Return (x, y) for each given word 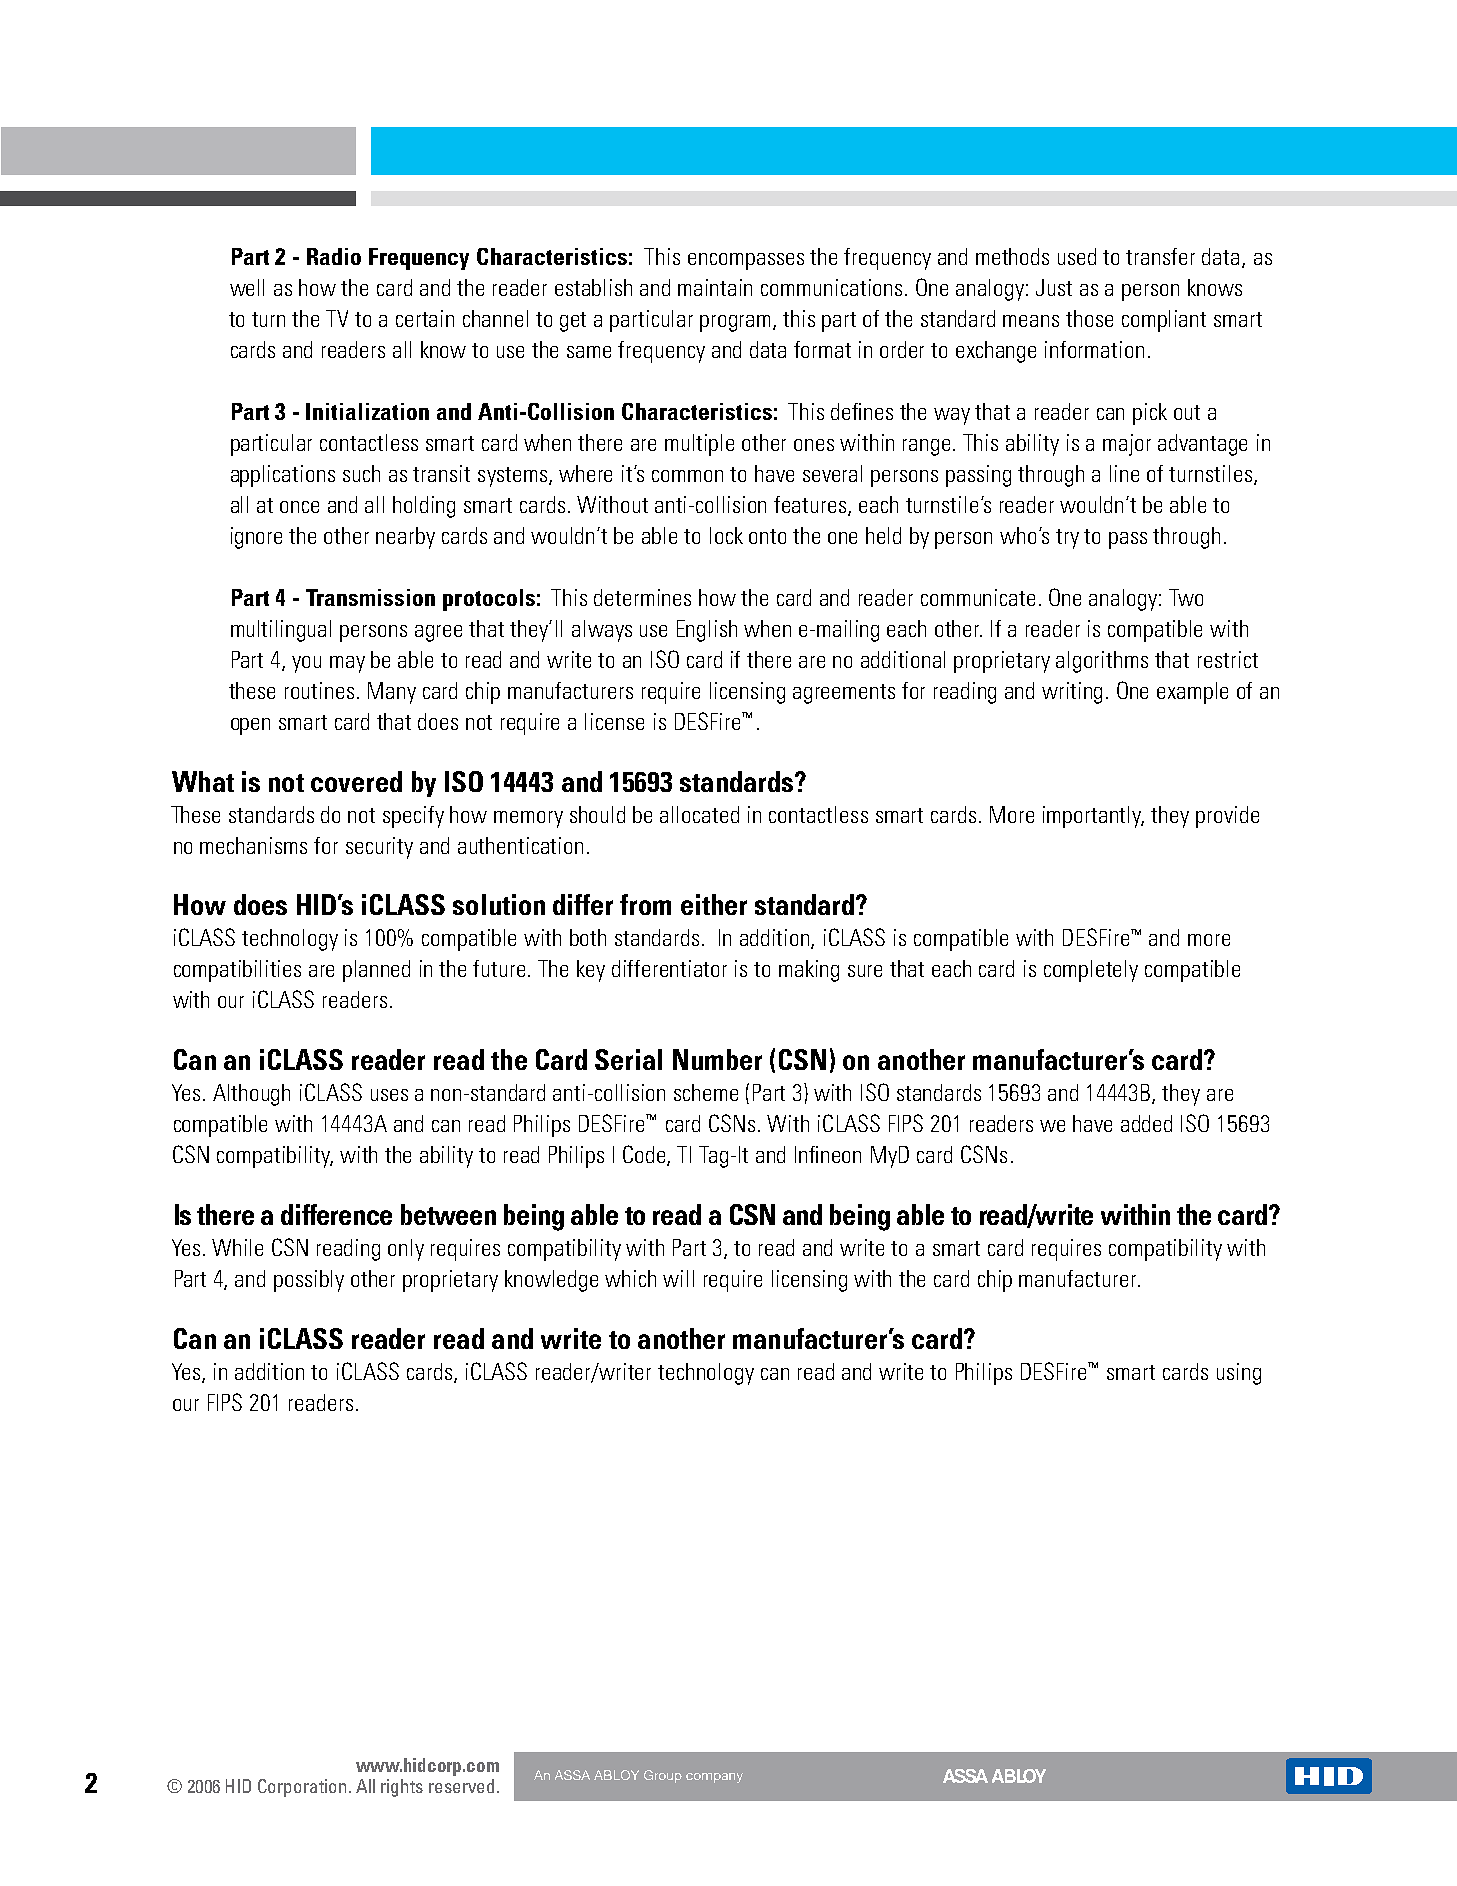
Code (645, 1155)
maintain (715, 287)
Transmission (370, 597)
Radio (334, 256)
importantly (1093, 817)
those (1089, 318)
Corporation (302, 1788)
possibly (309, 1281)
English (707, 631)
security (379, 848)
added (1146, 1123)
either (714, 904)
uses (389, 1095)
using (1239, 1374)
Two (1186, 597)
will (678, 1278)
